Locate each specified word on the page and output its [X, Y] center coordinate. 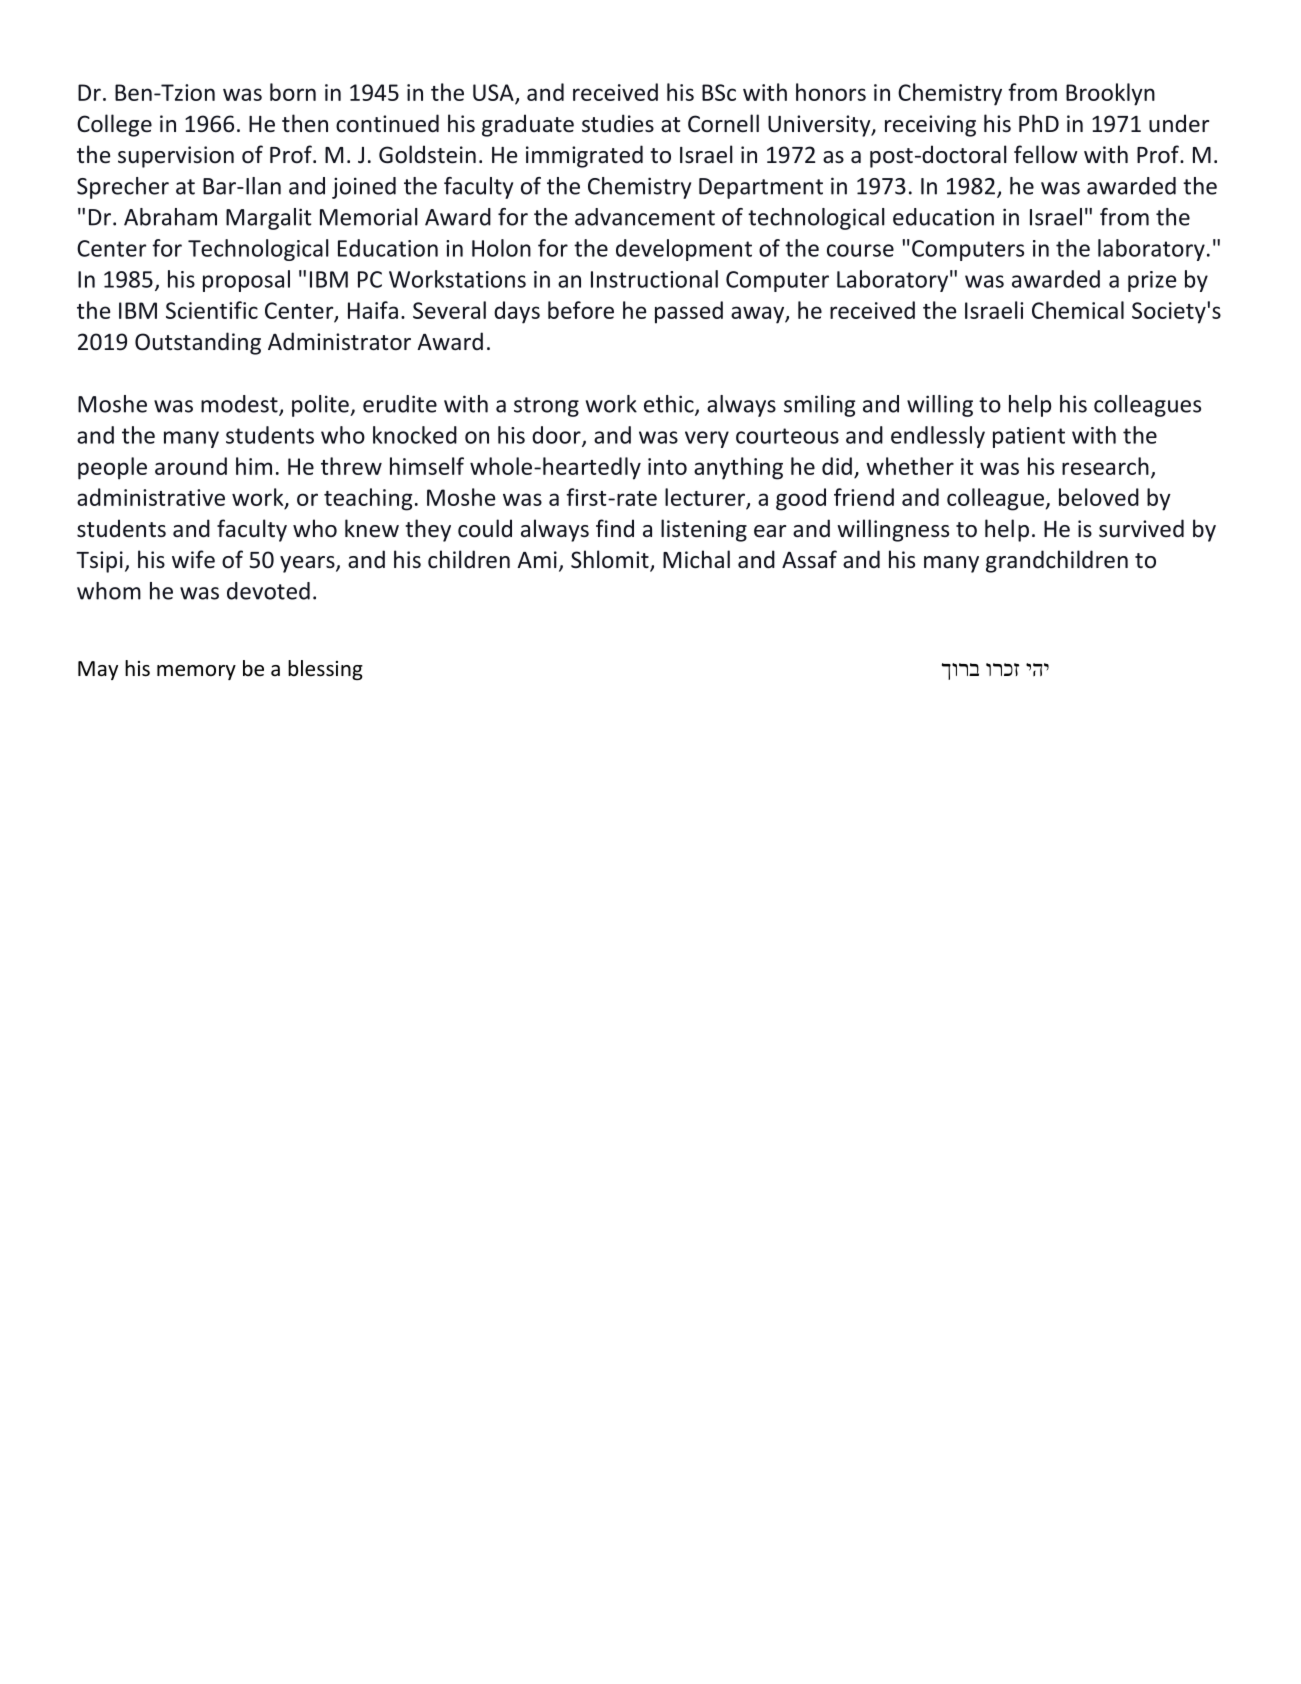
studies [618, 123]
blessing [325, 670]
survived [1141, 528]
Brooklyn [1110, 94]
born [293, 92]
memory [196, 672]
